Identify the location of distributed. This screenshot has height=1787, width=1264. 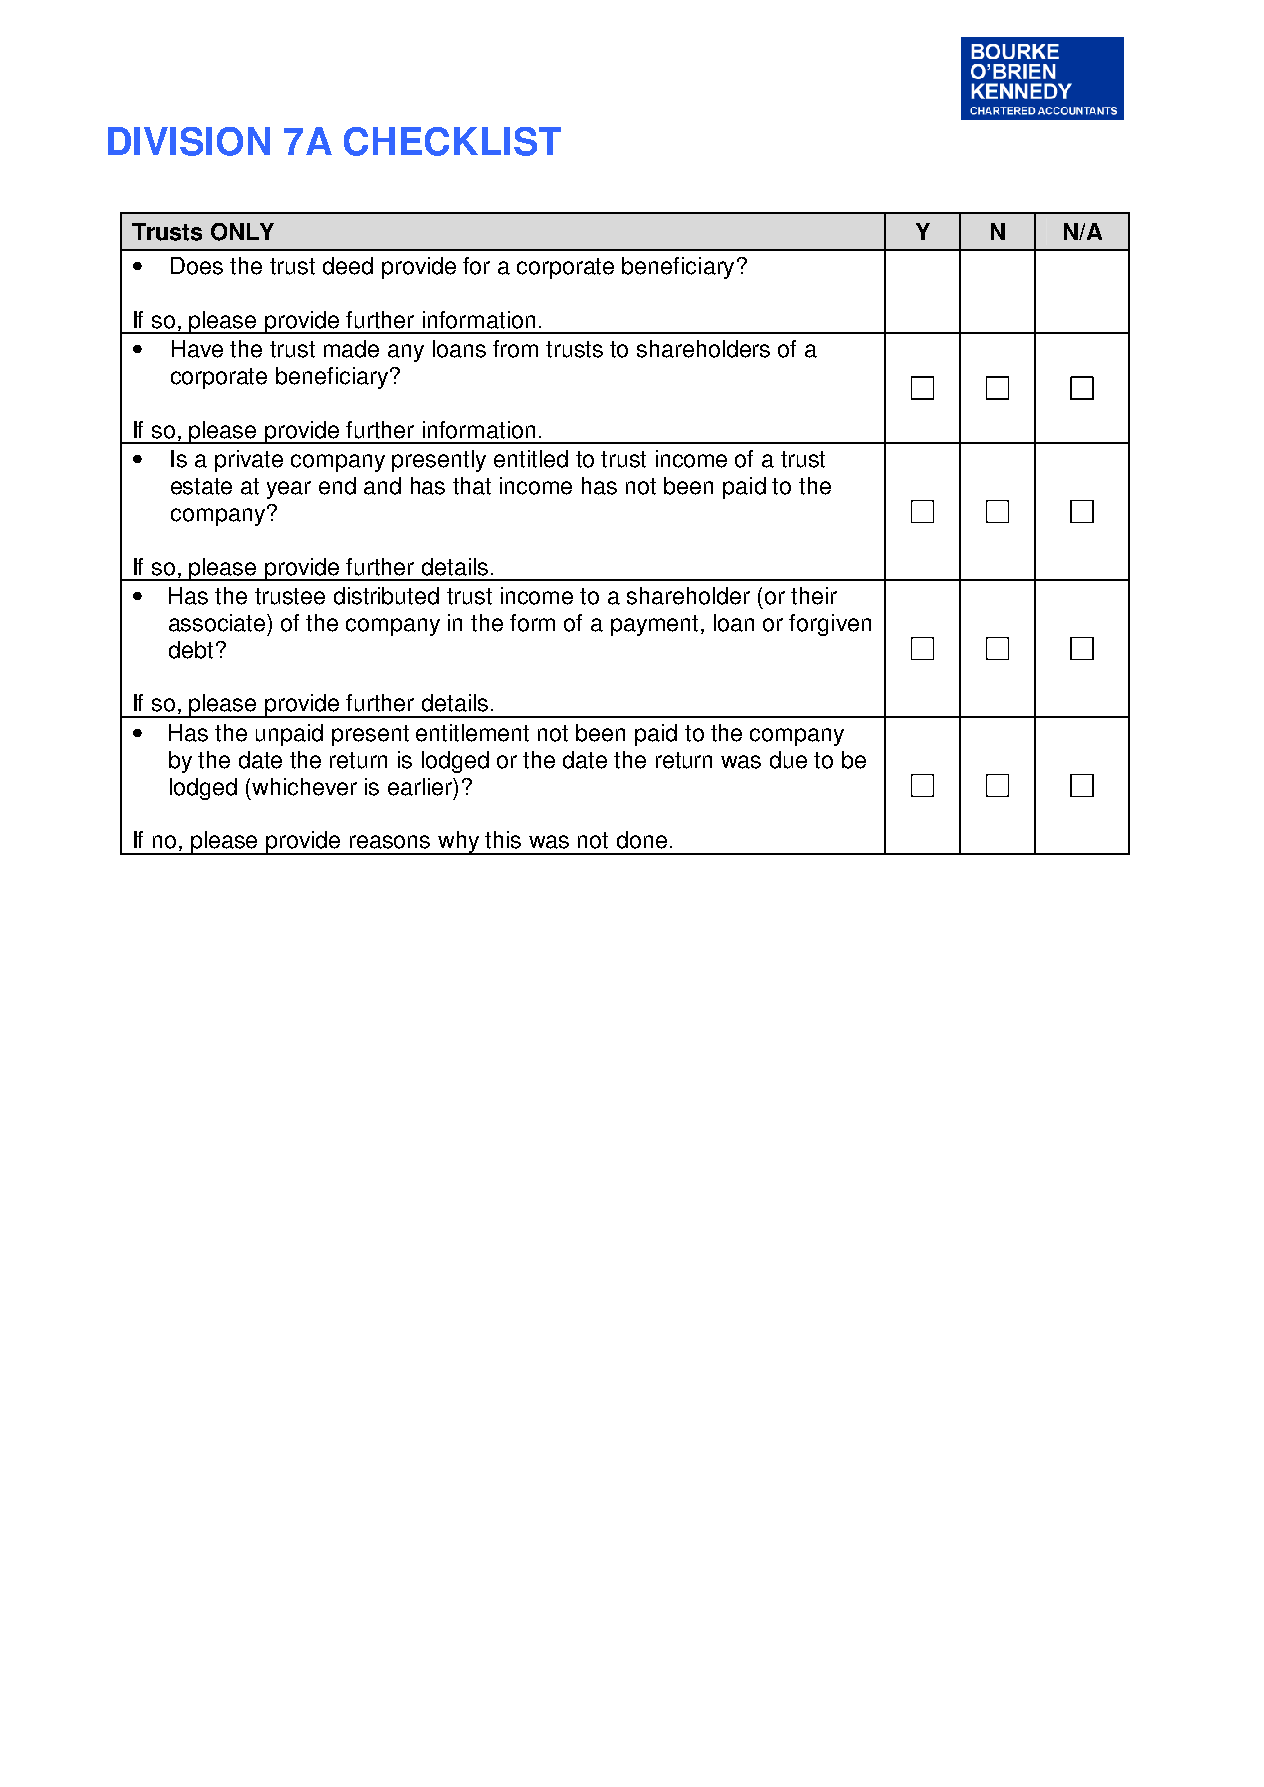
(386, 596).
